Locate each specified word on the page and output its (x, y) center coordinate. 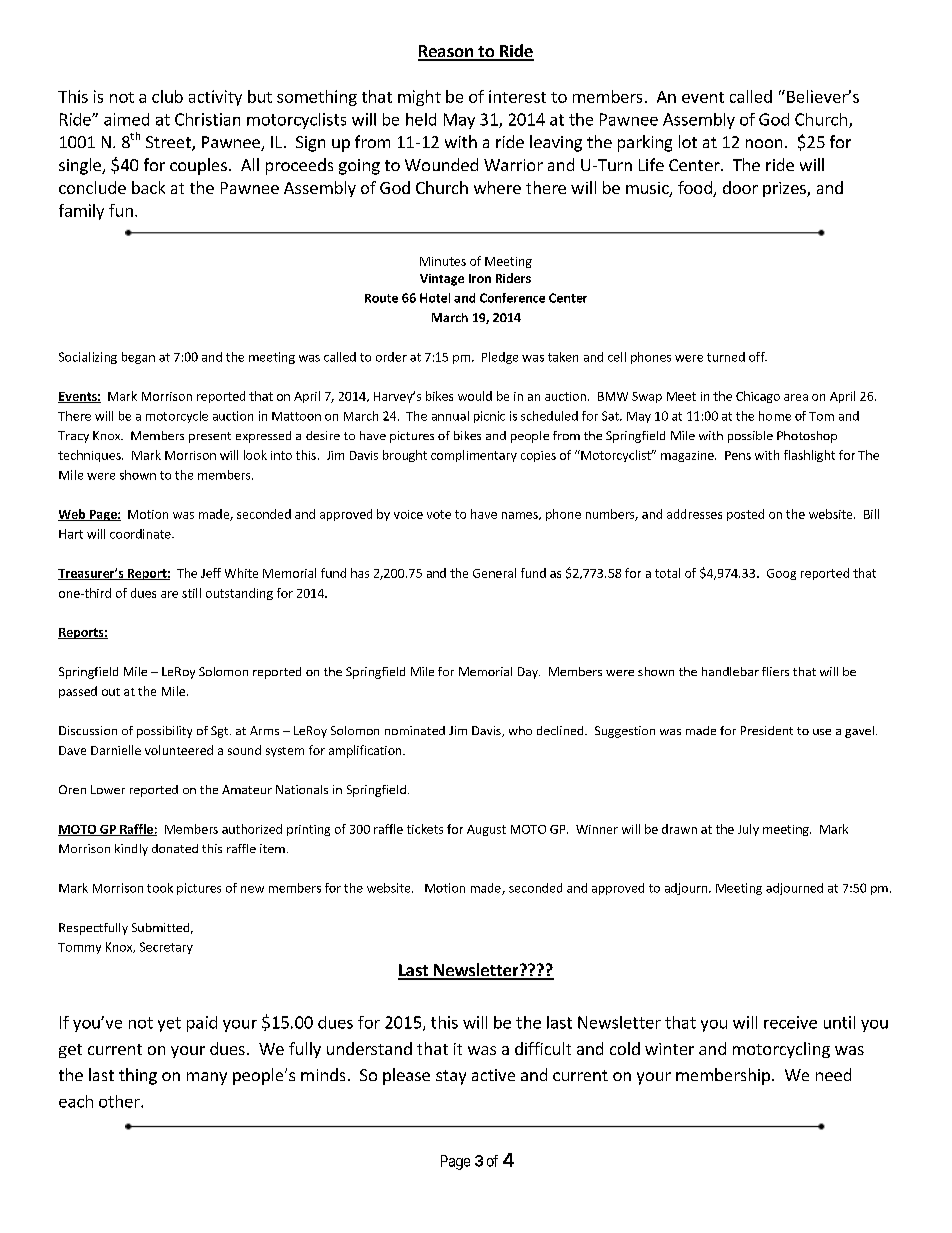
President (767, 730)
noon (764, 143)
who (520, 730)
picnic (489, 417)
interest (517, 96)
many (207, 1078)
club (167, 96)
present (210, 437)
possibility (164, 732)
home (775, 416)
